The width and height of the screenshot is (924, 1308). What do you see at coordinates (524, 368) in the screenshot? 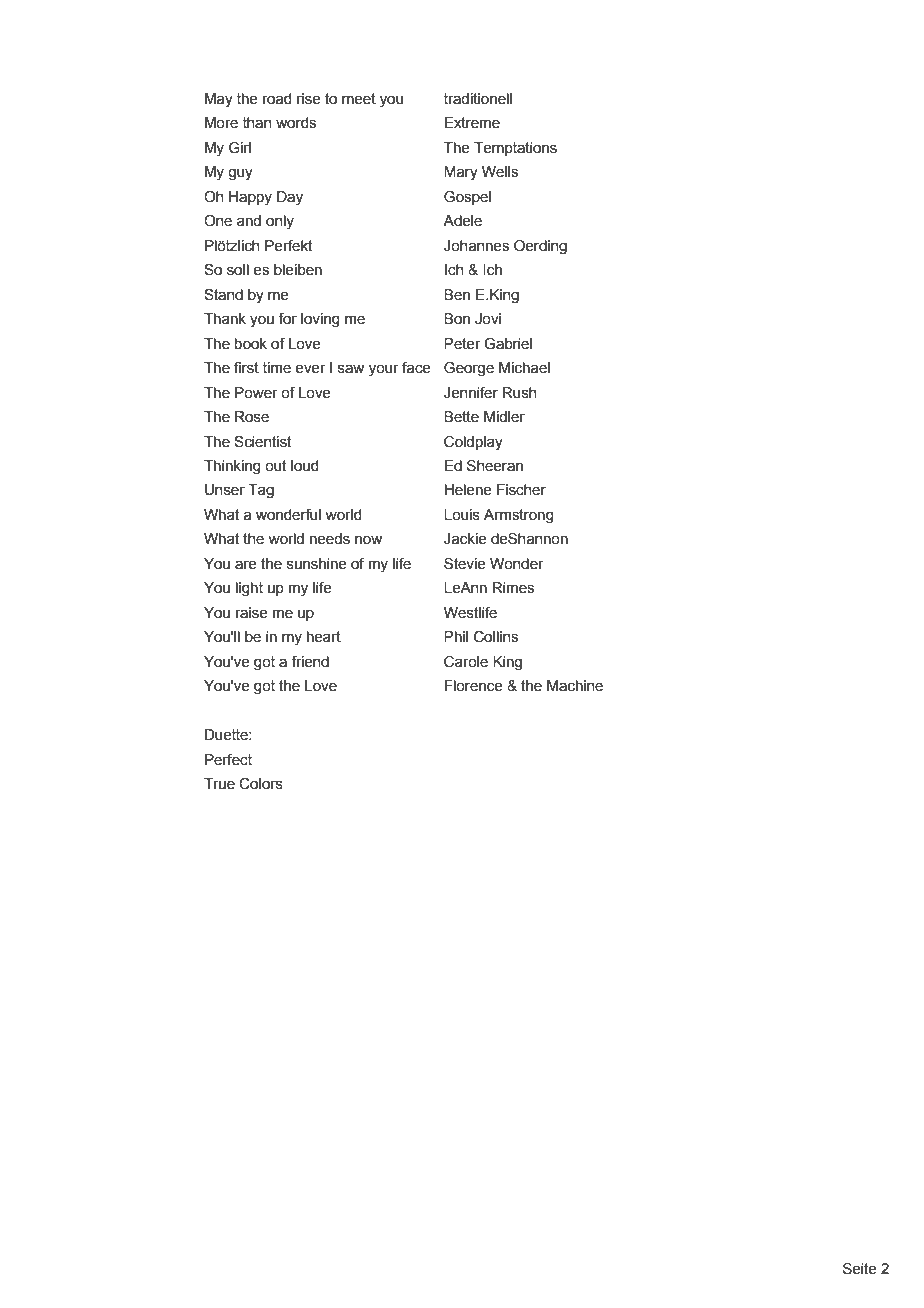
I see `Michael` at bounding box center [524, 368].
